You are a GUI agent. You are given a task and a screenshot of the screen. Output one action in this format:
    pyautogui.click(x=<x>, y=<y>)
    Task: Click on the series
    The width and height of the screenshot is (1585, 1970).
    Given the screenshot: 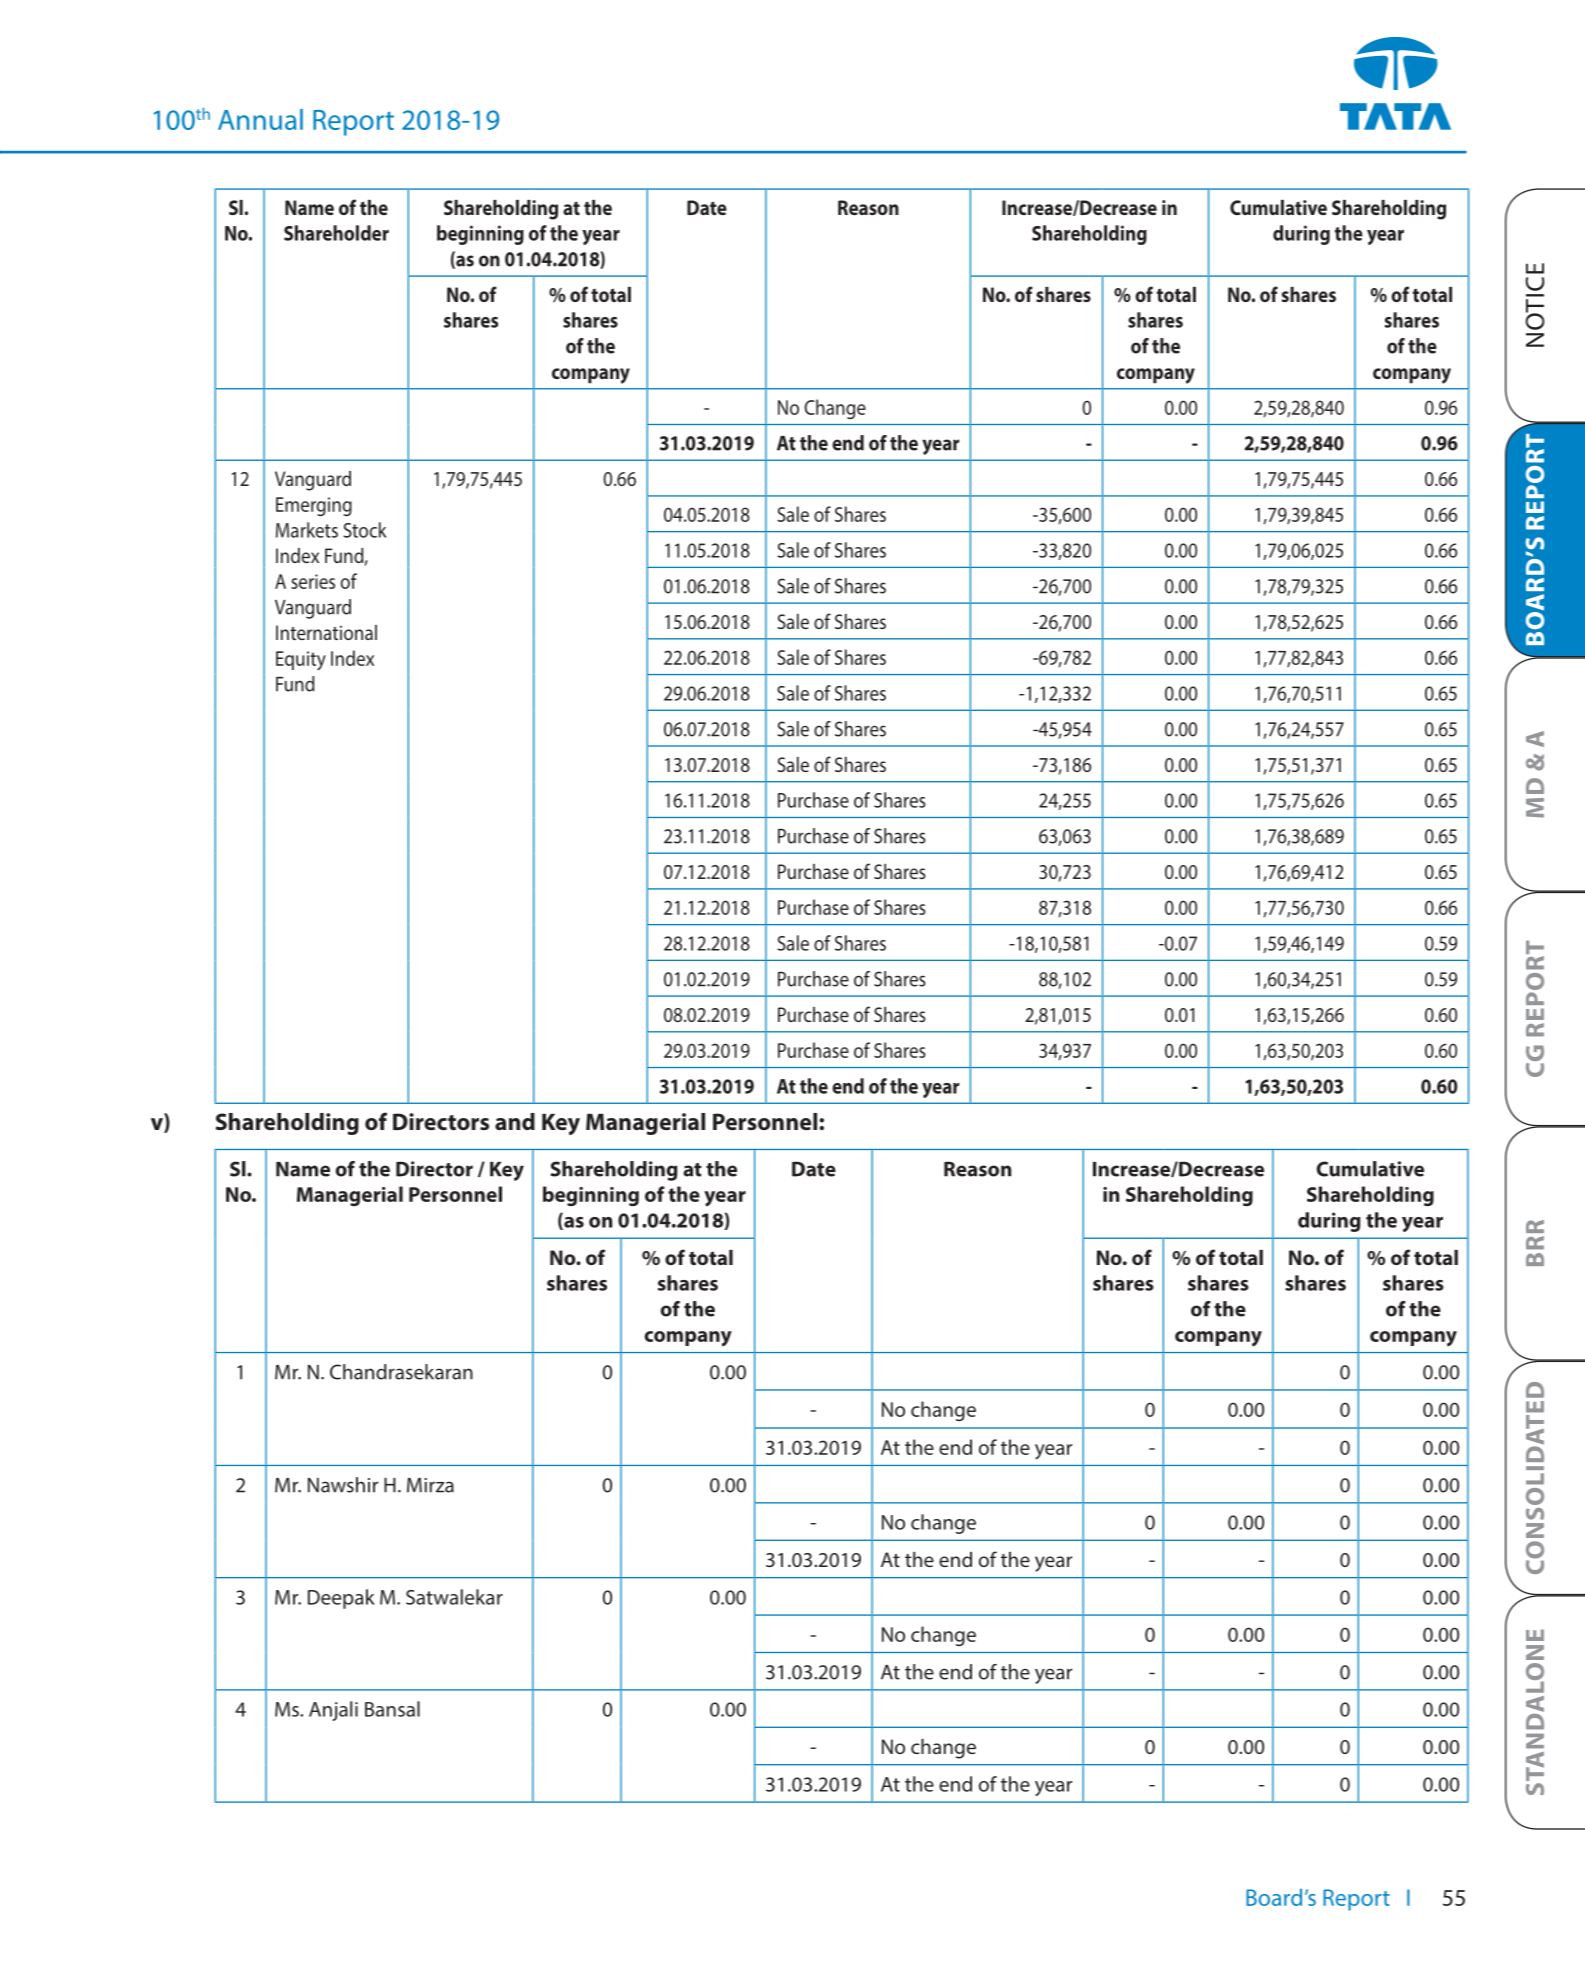 What is the action you would take?
    pyautogui.click(x=313, y=581)
